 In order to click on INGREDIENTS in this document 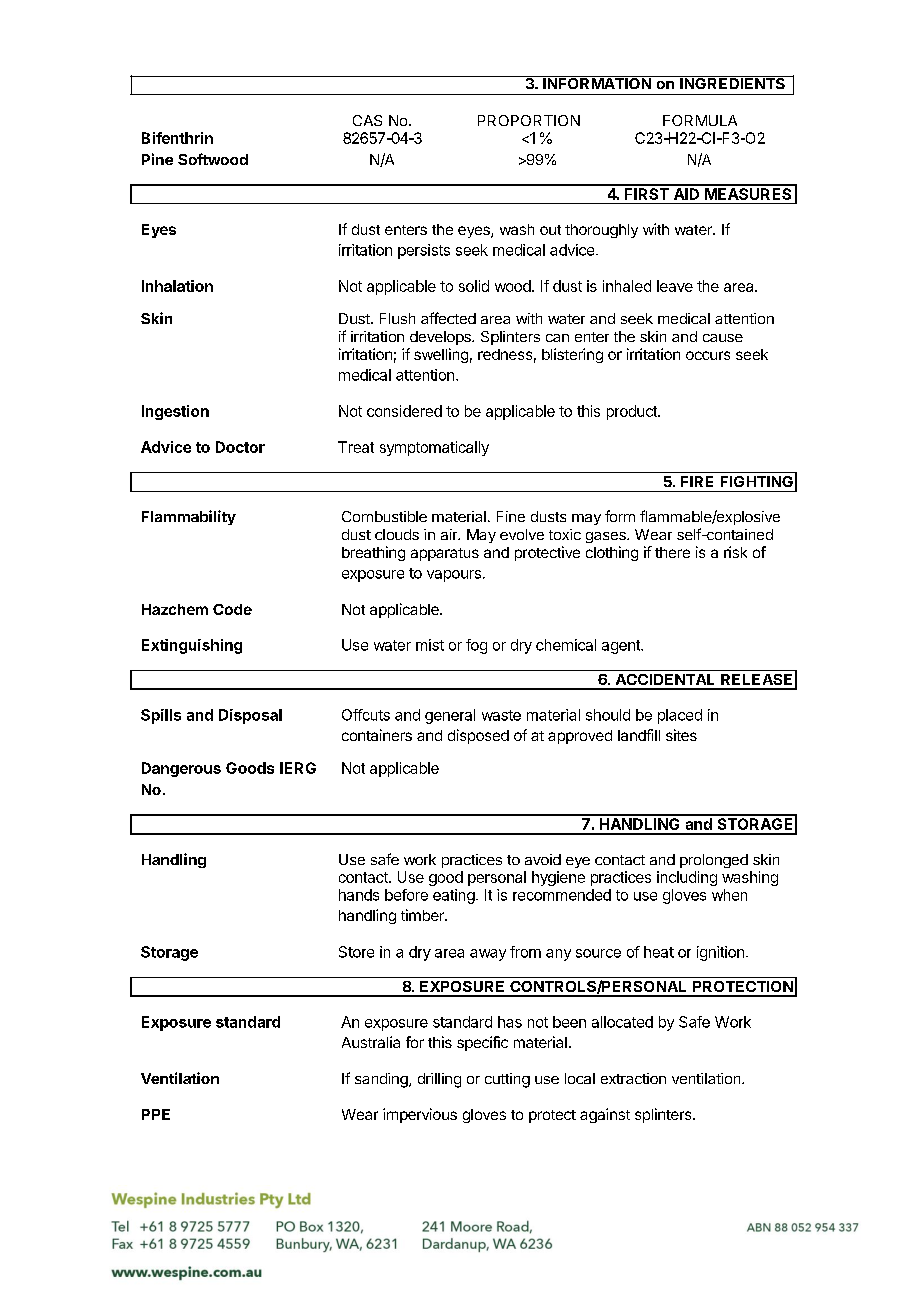, I will do `click(732, 82)`.
